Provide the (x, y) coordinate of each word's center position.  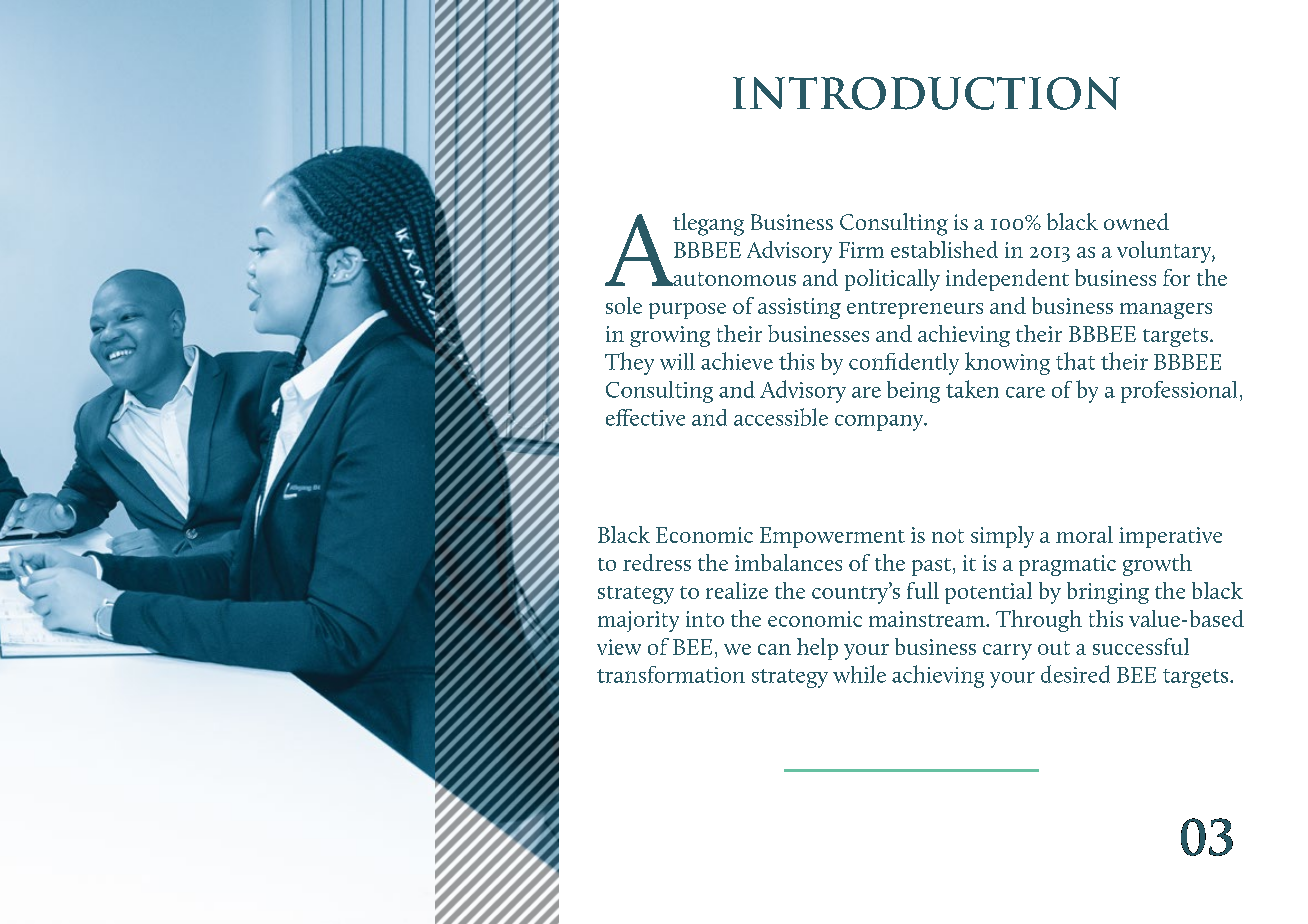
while (859, 674)
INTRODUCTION (926, 93)
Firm (861, 250)
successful (1141, 646)
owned (1136, 221)
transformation (671, 674)
